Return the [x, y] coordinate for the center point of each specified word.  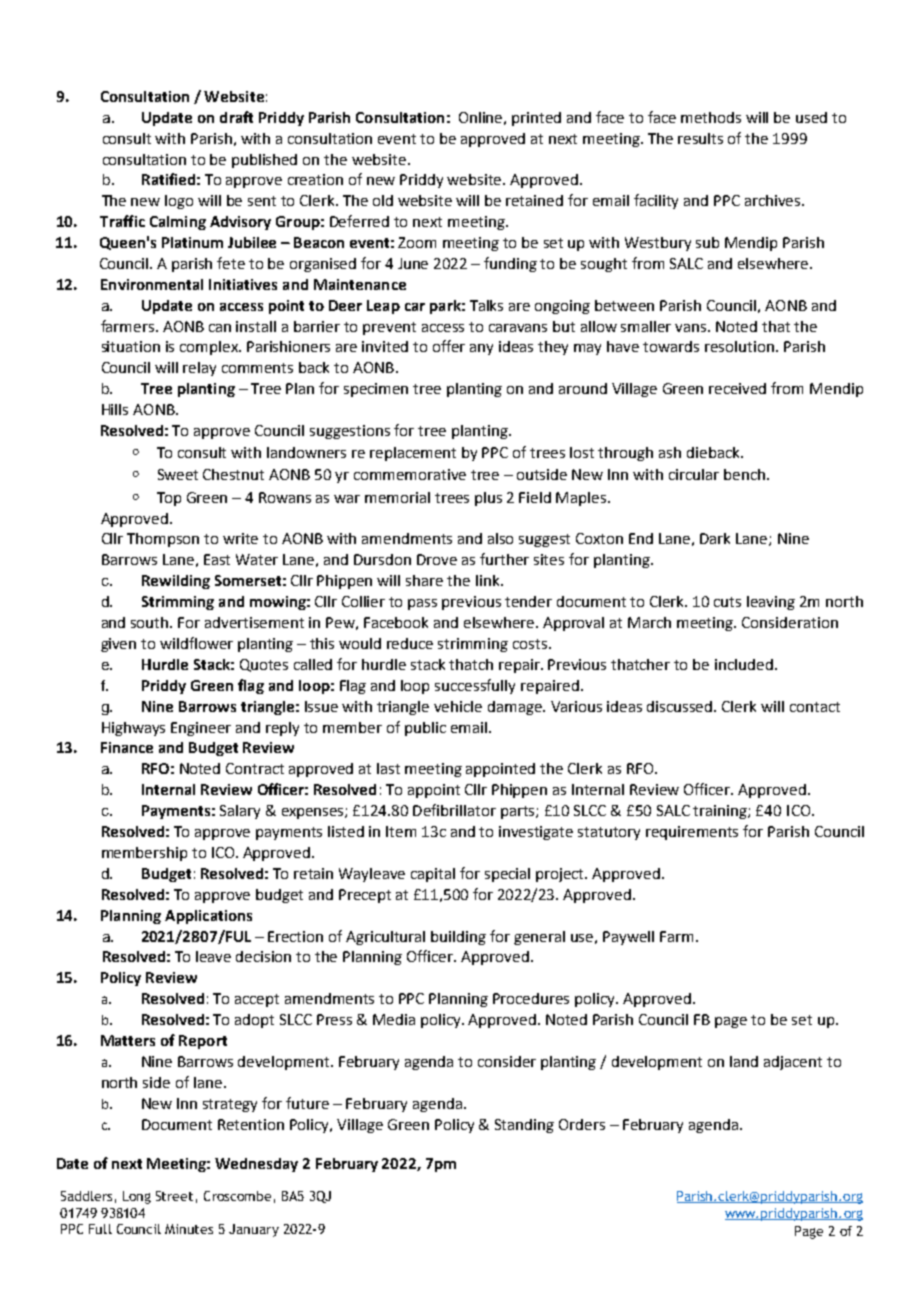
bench [744, 474]
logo [179, 202]
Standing [524, 1126]
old [383, 200]
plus [488, 499]
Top [169, 499]
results [700, 138]
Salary [240, 812]
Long [137, 1197]
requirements [692, 833]
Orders [582, 1124]
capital [433, 875]
